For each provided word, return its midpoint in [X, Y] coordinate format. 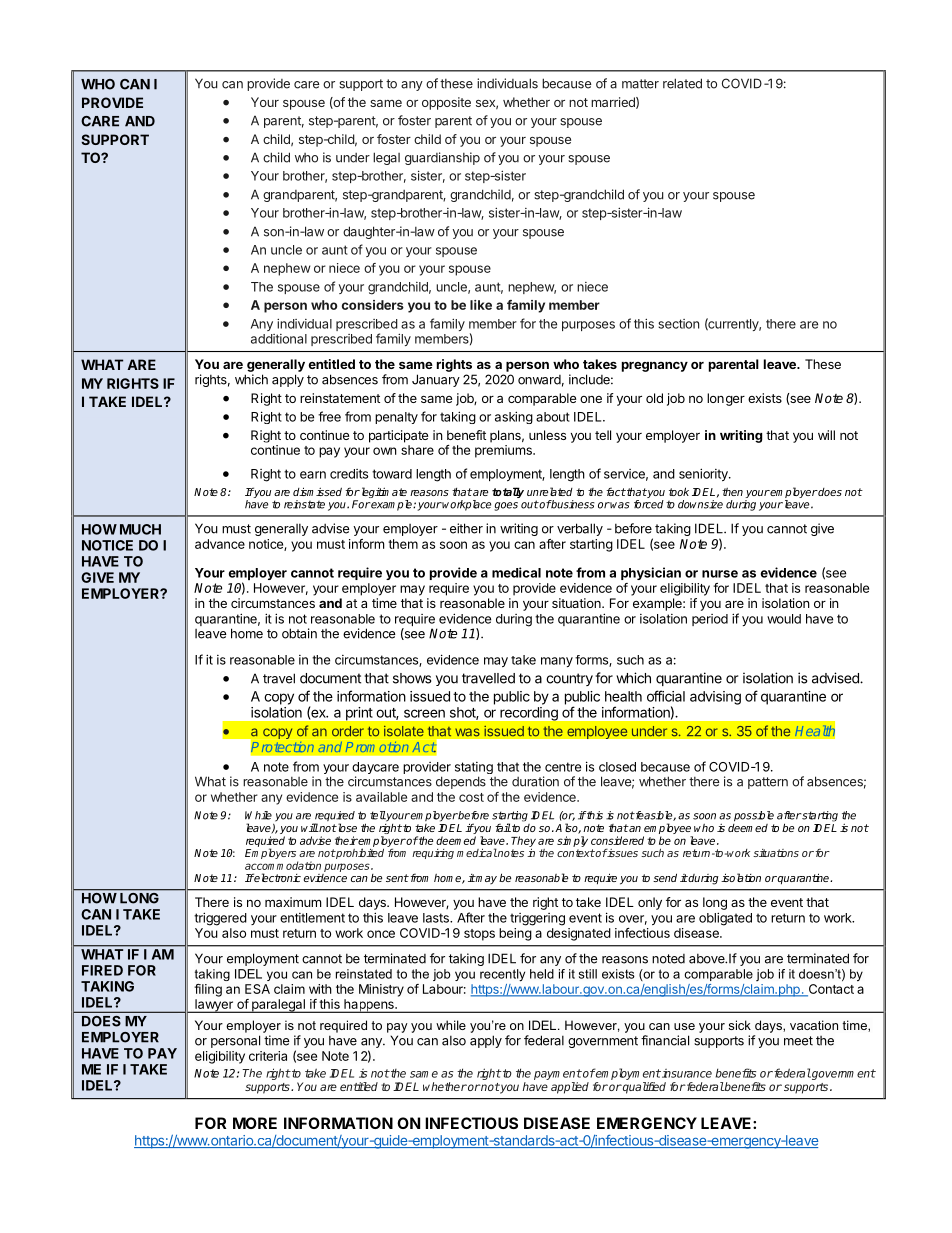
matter [640, 84]
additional [279, 339]
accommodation [283, 865]
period [710, 620]
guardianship [442, 158]
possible [754, 816]
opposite [446, 103]
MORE [255, 1123]
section [678, 324]
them [403, 544]
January [436, 380]
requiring [433, 854]
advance [220, 544]
